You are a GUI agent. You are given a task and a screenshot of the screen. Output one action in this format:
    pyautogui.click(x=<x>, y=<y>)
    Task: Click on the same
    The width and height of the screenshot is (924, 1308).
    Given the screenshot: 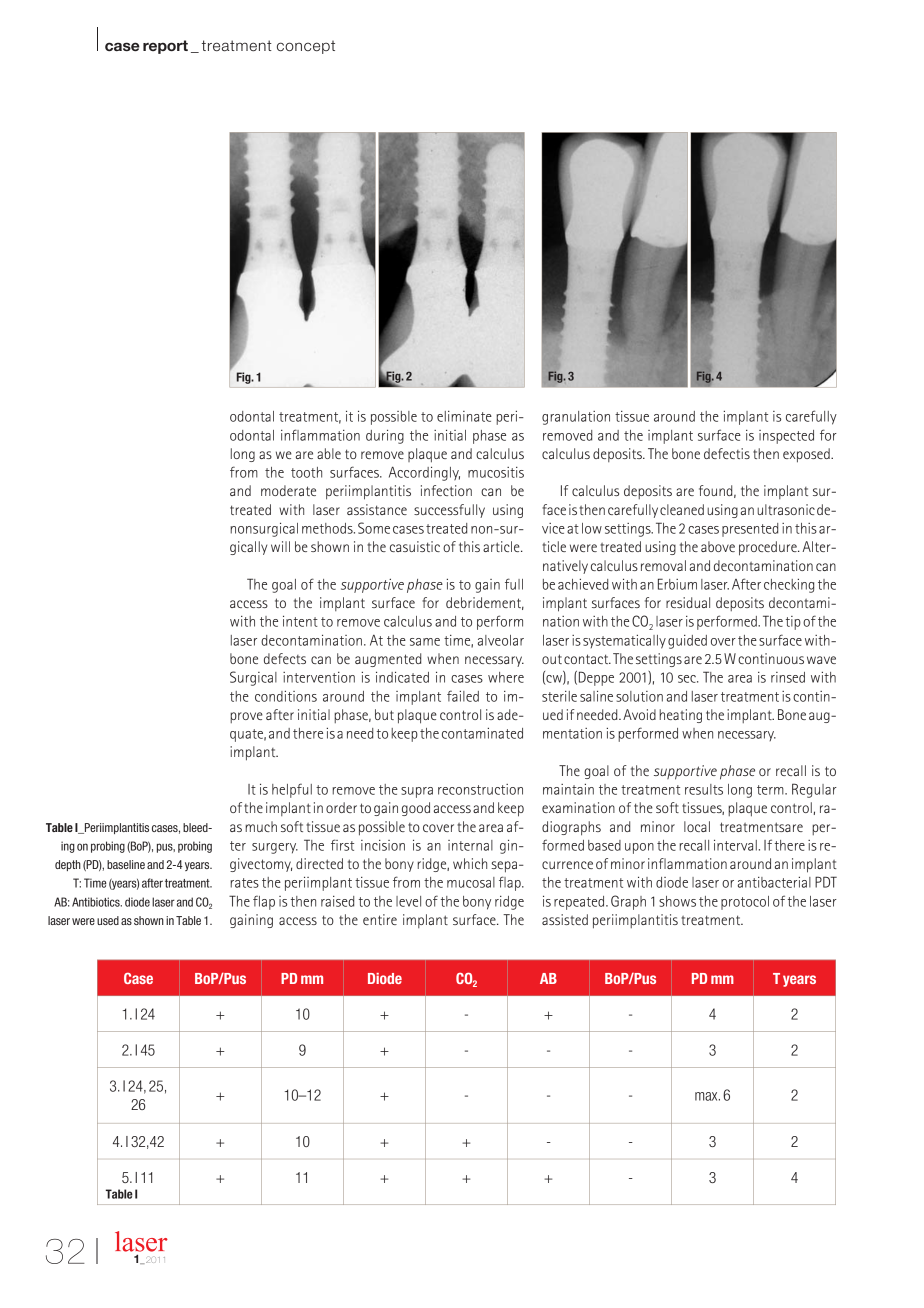 What is the action you would take?
    pyautogui.click(x=425, y=642)
